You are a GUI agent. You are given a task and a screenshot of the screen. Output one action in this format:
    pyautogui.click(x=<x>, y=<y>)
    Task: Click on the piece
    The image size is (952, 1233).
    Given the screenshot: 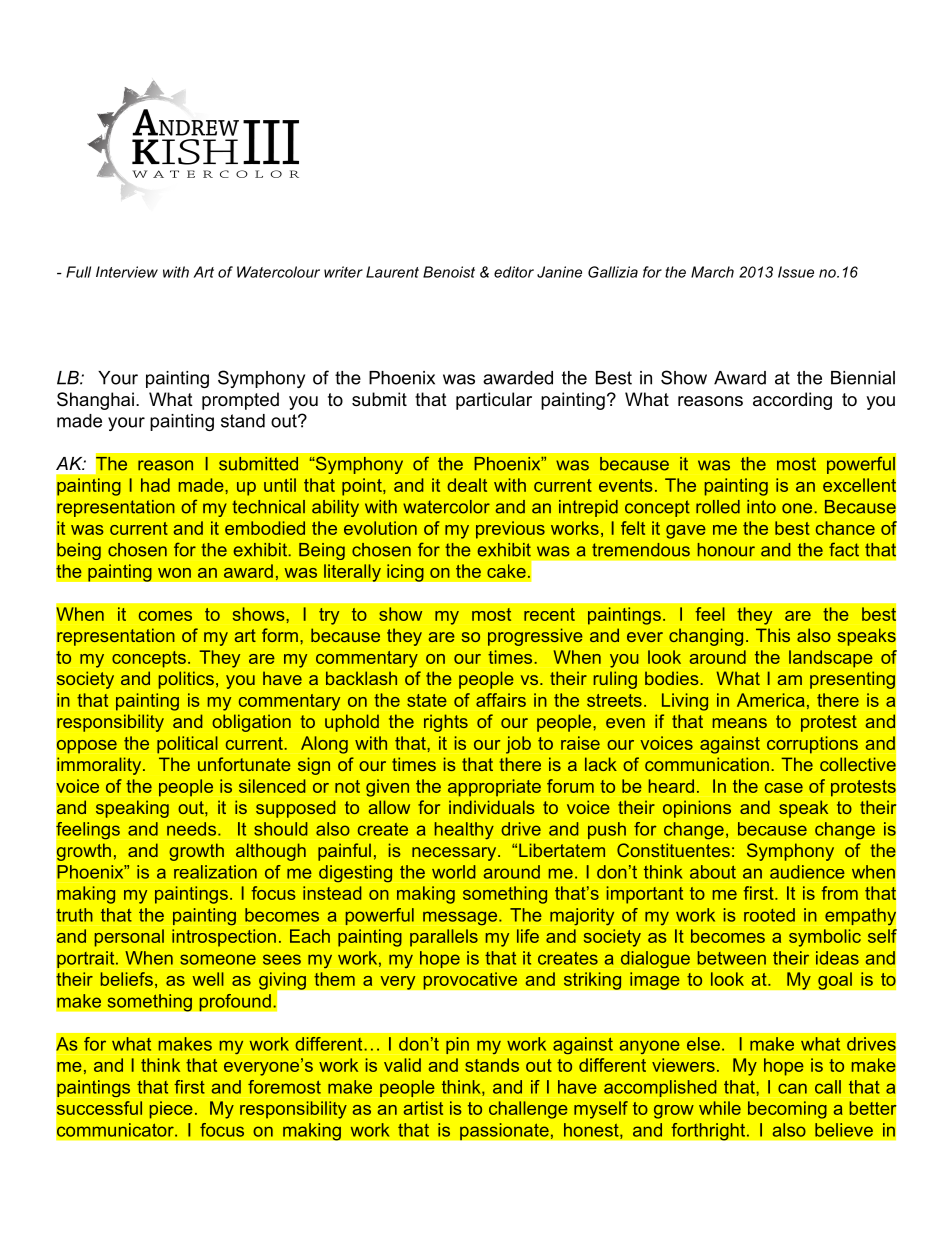 What is the action you would take?
    pyautogui.click(x=171, y=1110)
